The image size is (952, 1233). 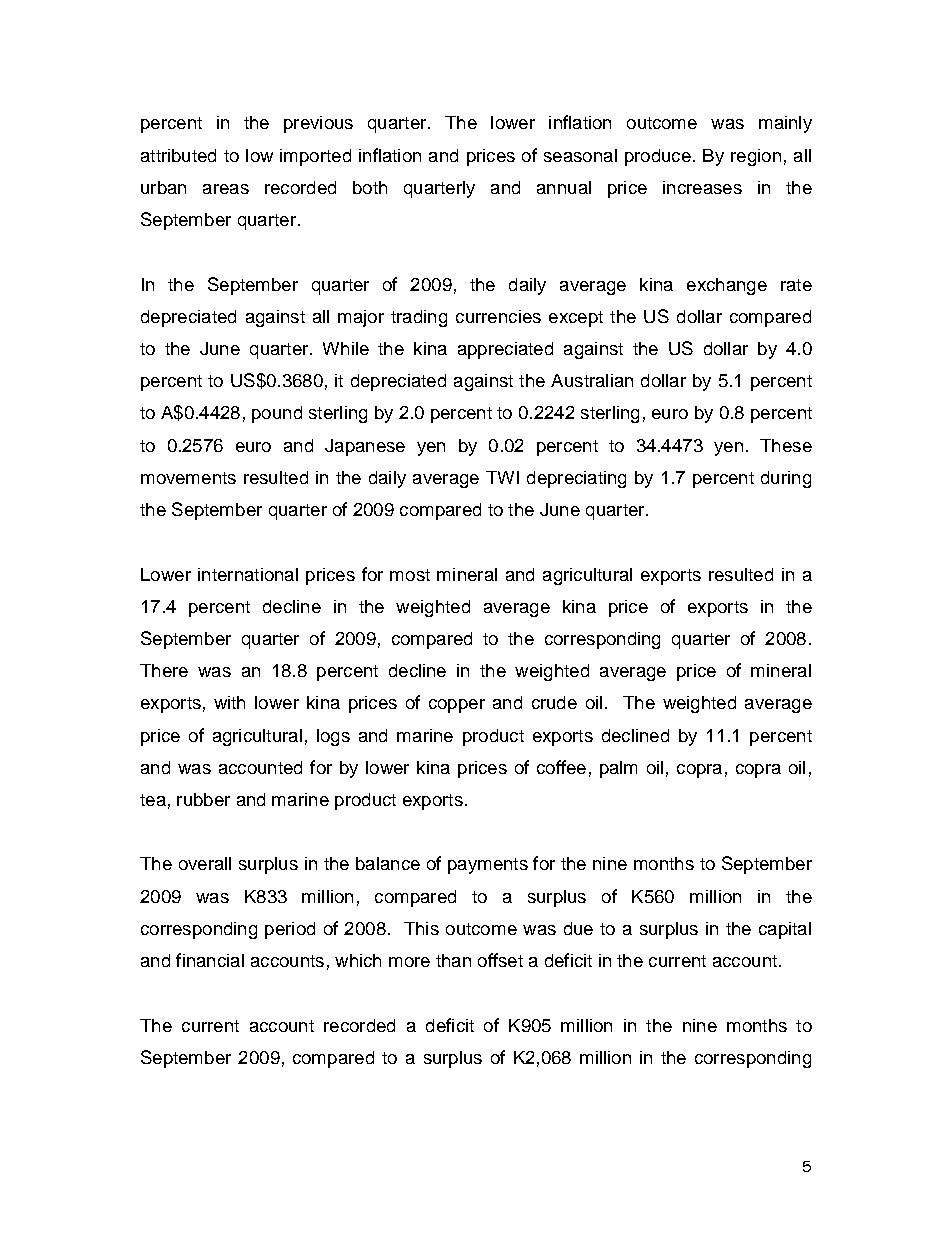 I want to click on with, so click(x=229, y=702).
